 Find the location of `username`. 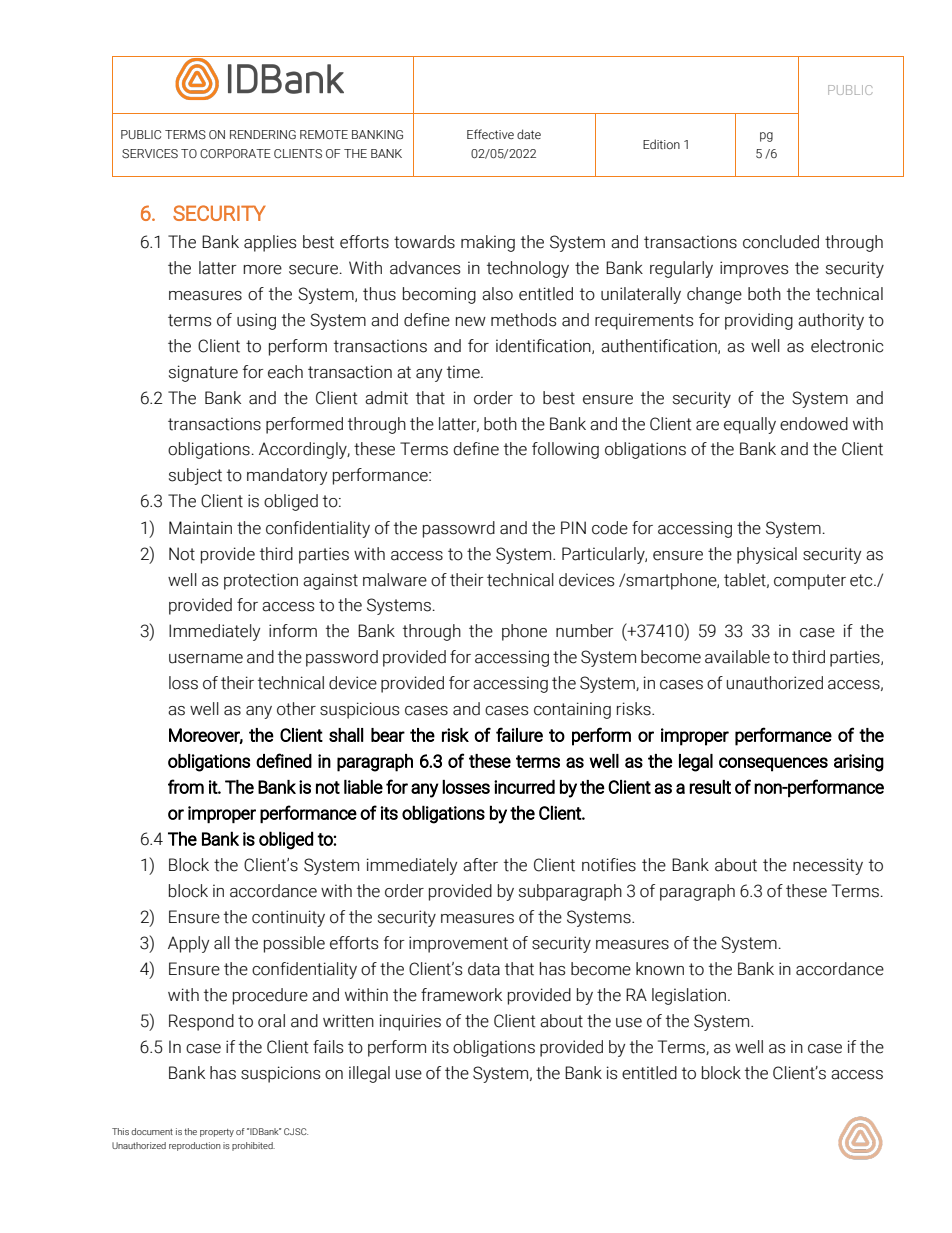

username is located at coordinates (206, 659).
